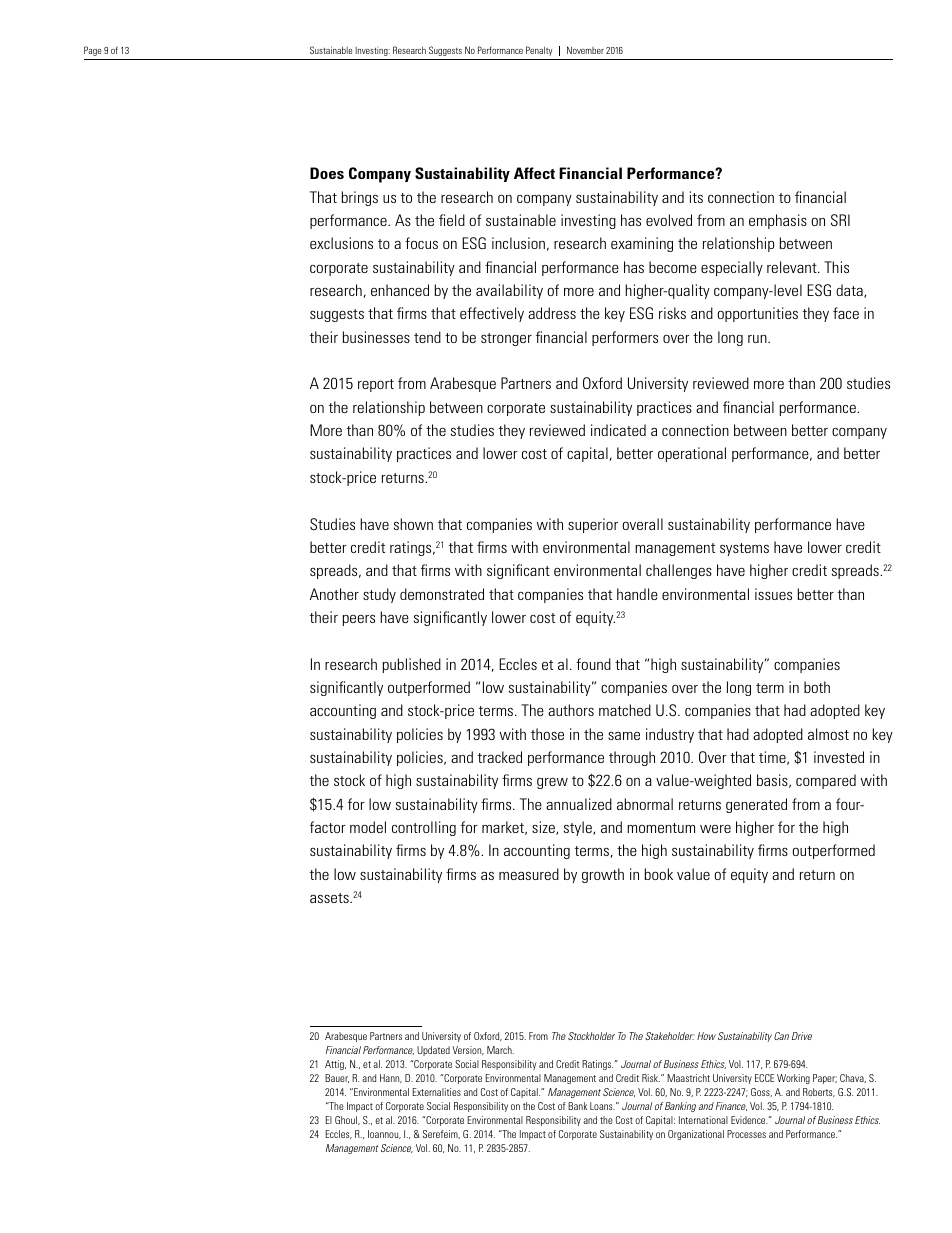 The image size is (952, 1233). Describe the element at coordinates (696, 197) in the image. I see `its` at that location.
